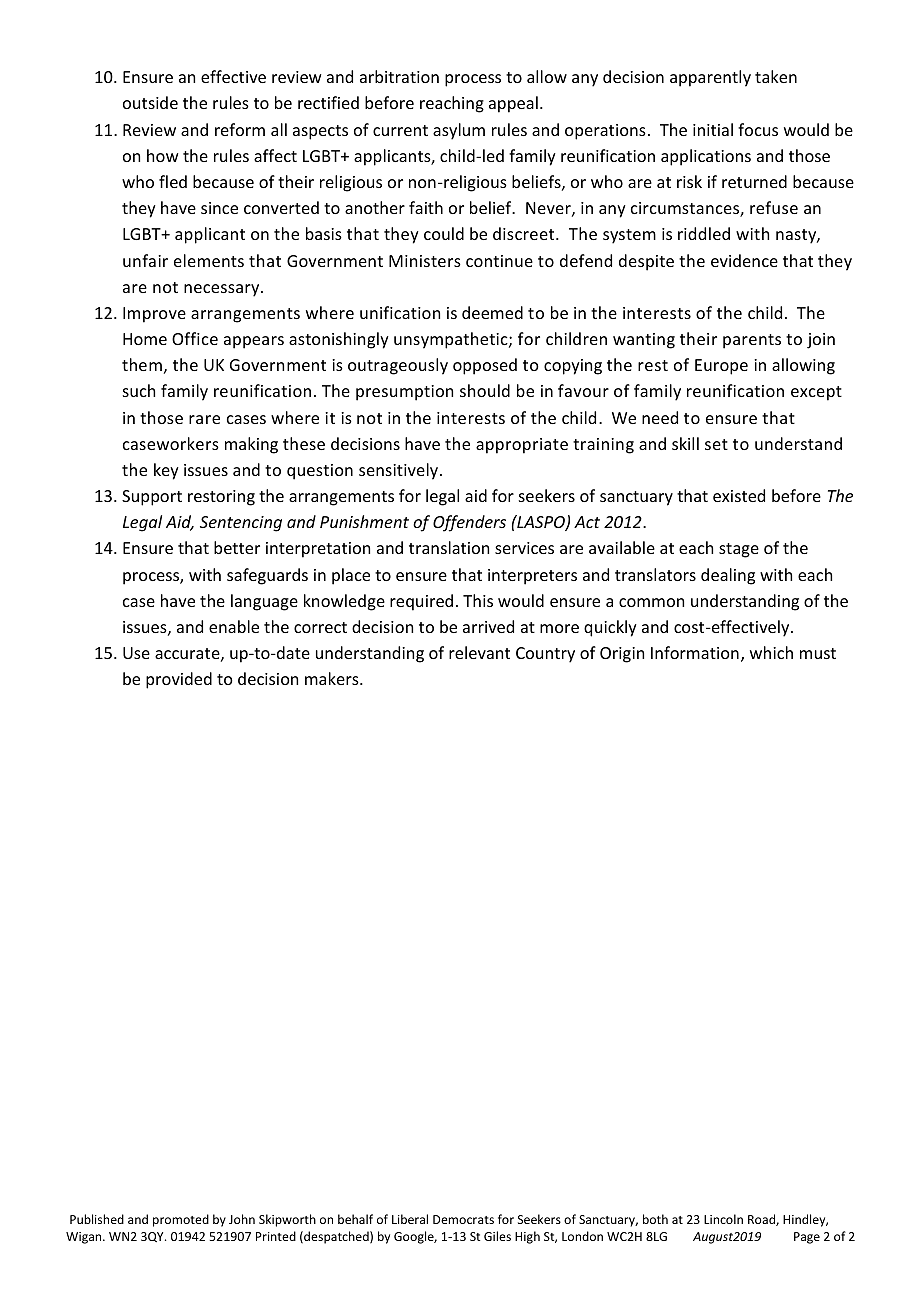 The width and height of the image is (924, 1308). What do you see at coordinates (150, 102) in the image?
I see `outside` at bounding box center [150, 102].
